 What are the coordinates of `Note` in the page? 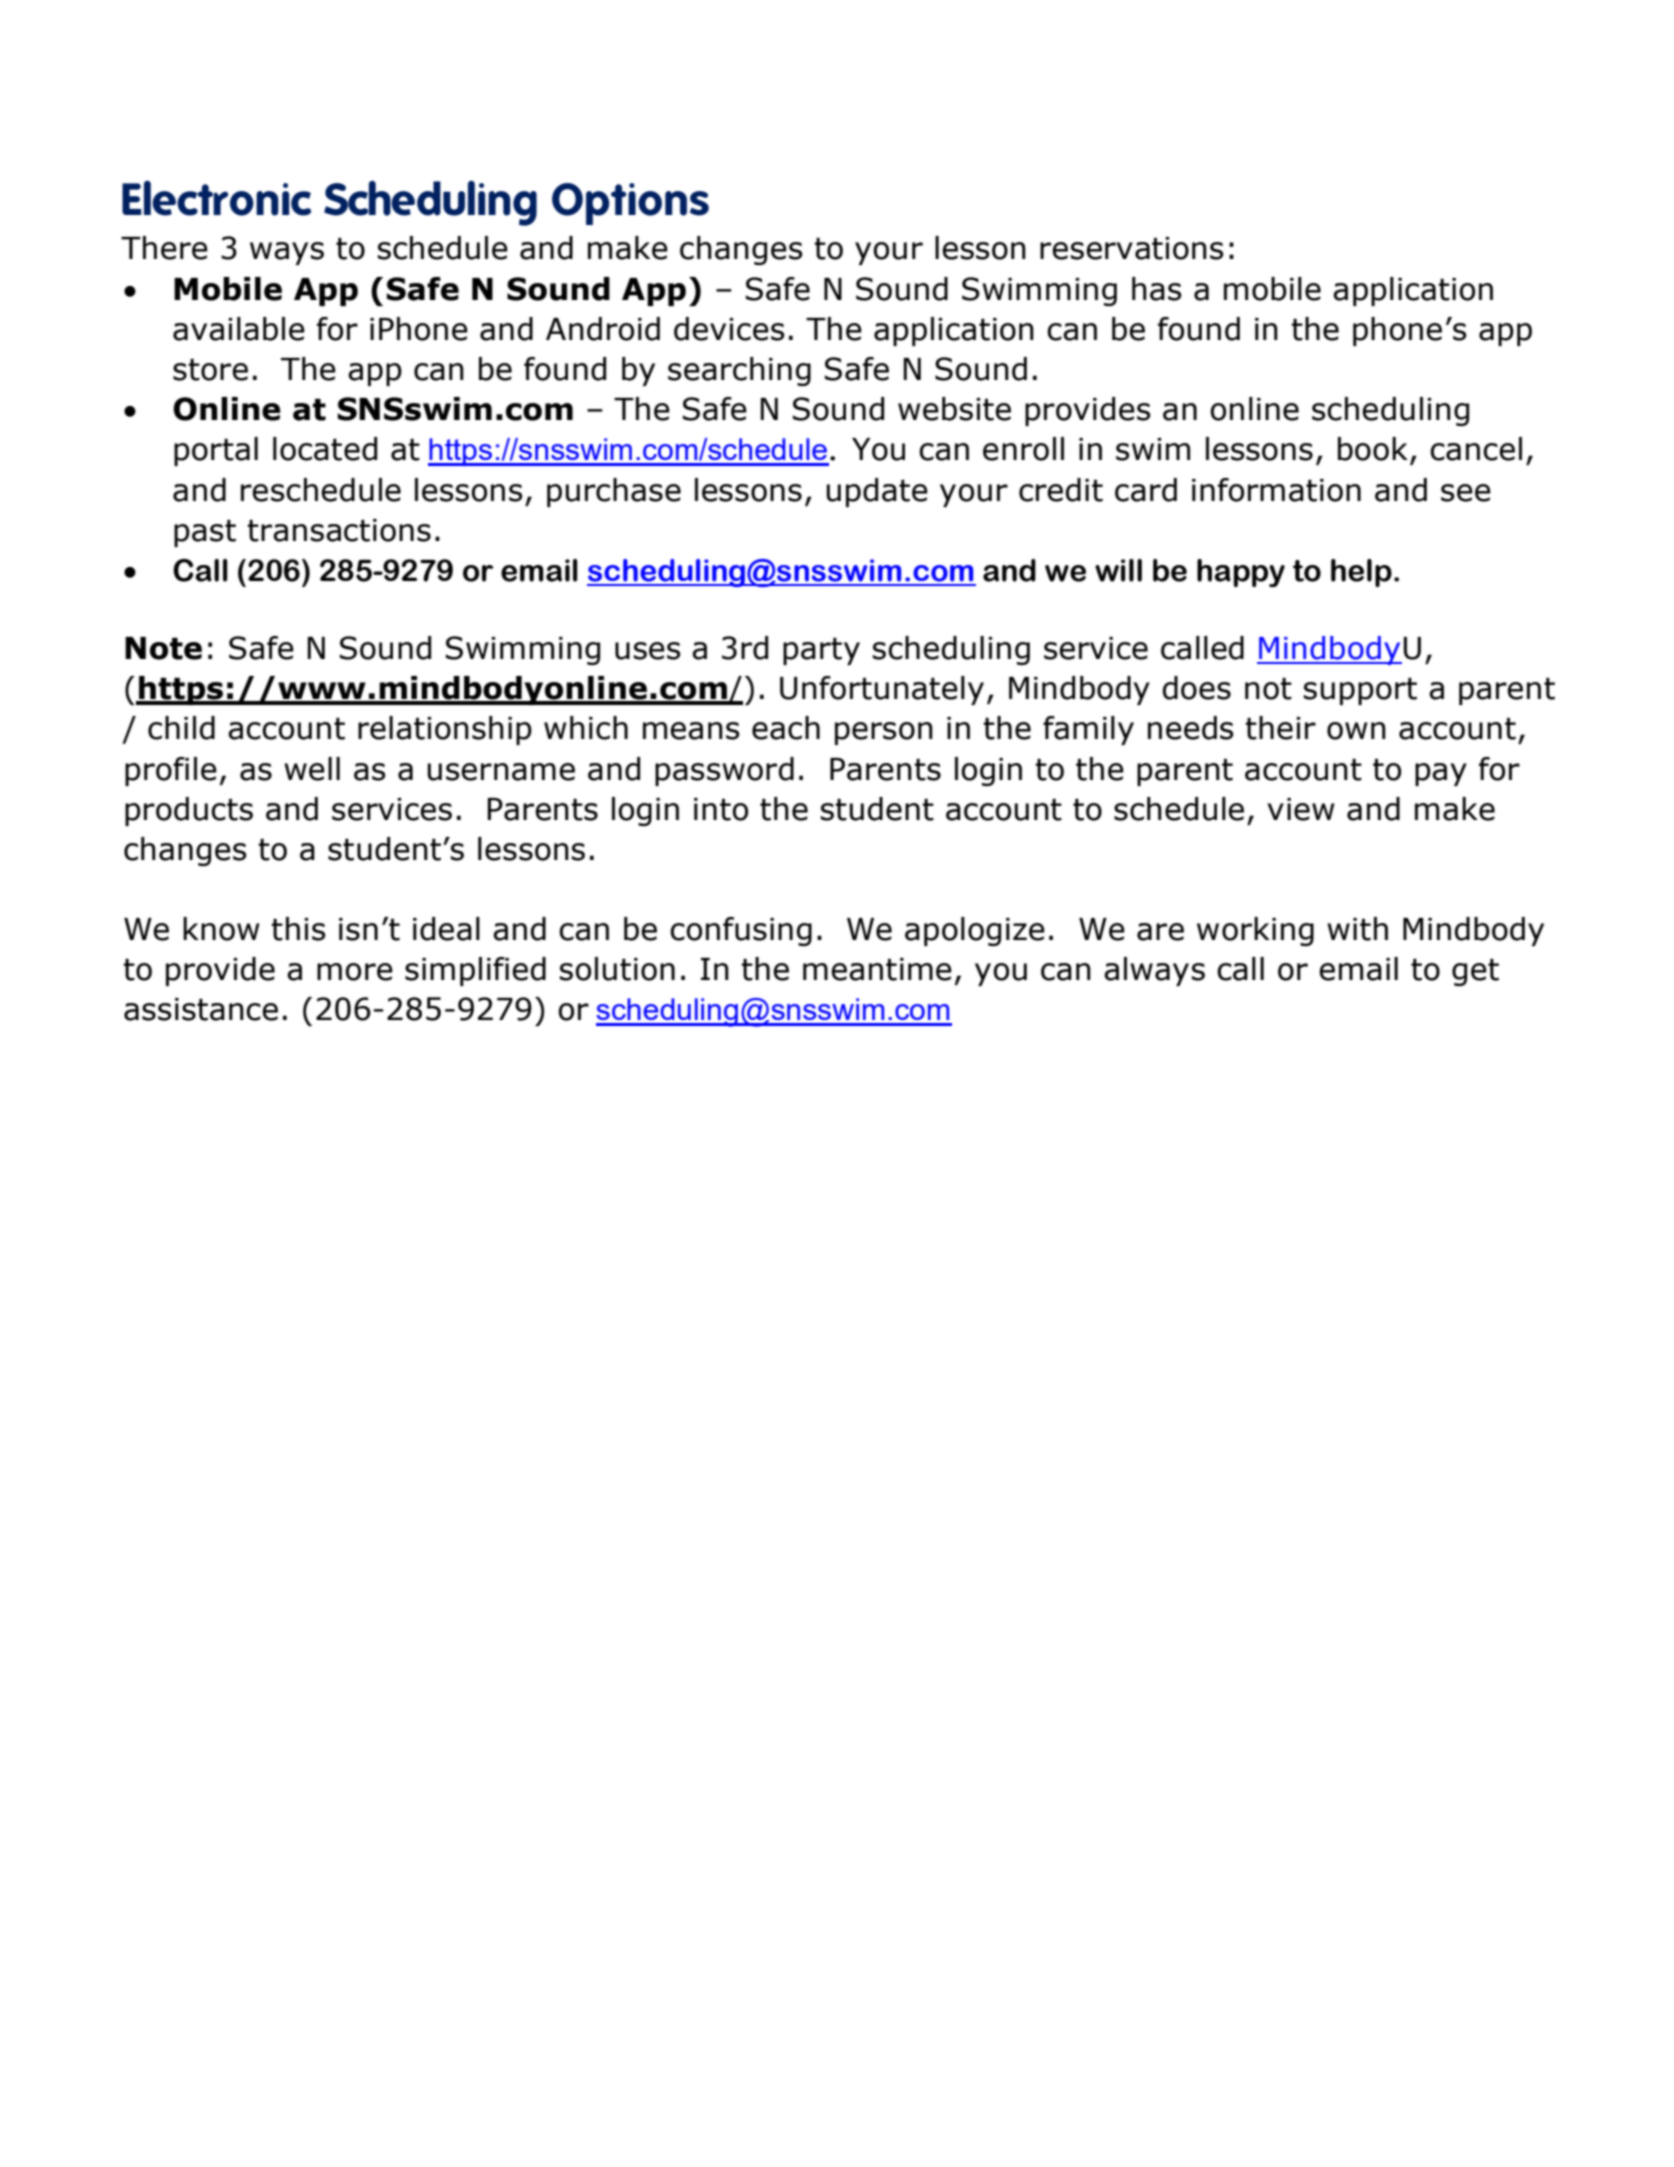 It's located at (163, 648).
